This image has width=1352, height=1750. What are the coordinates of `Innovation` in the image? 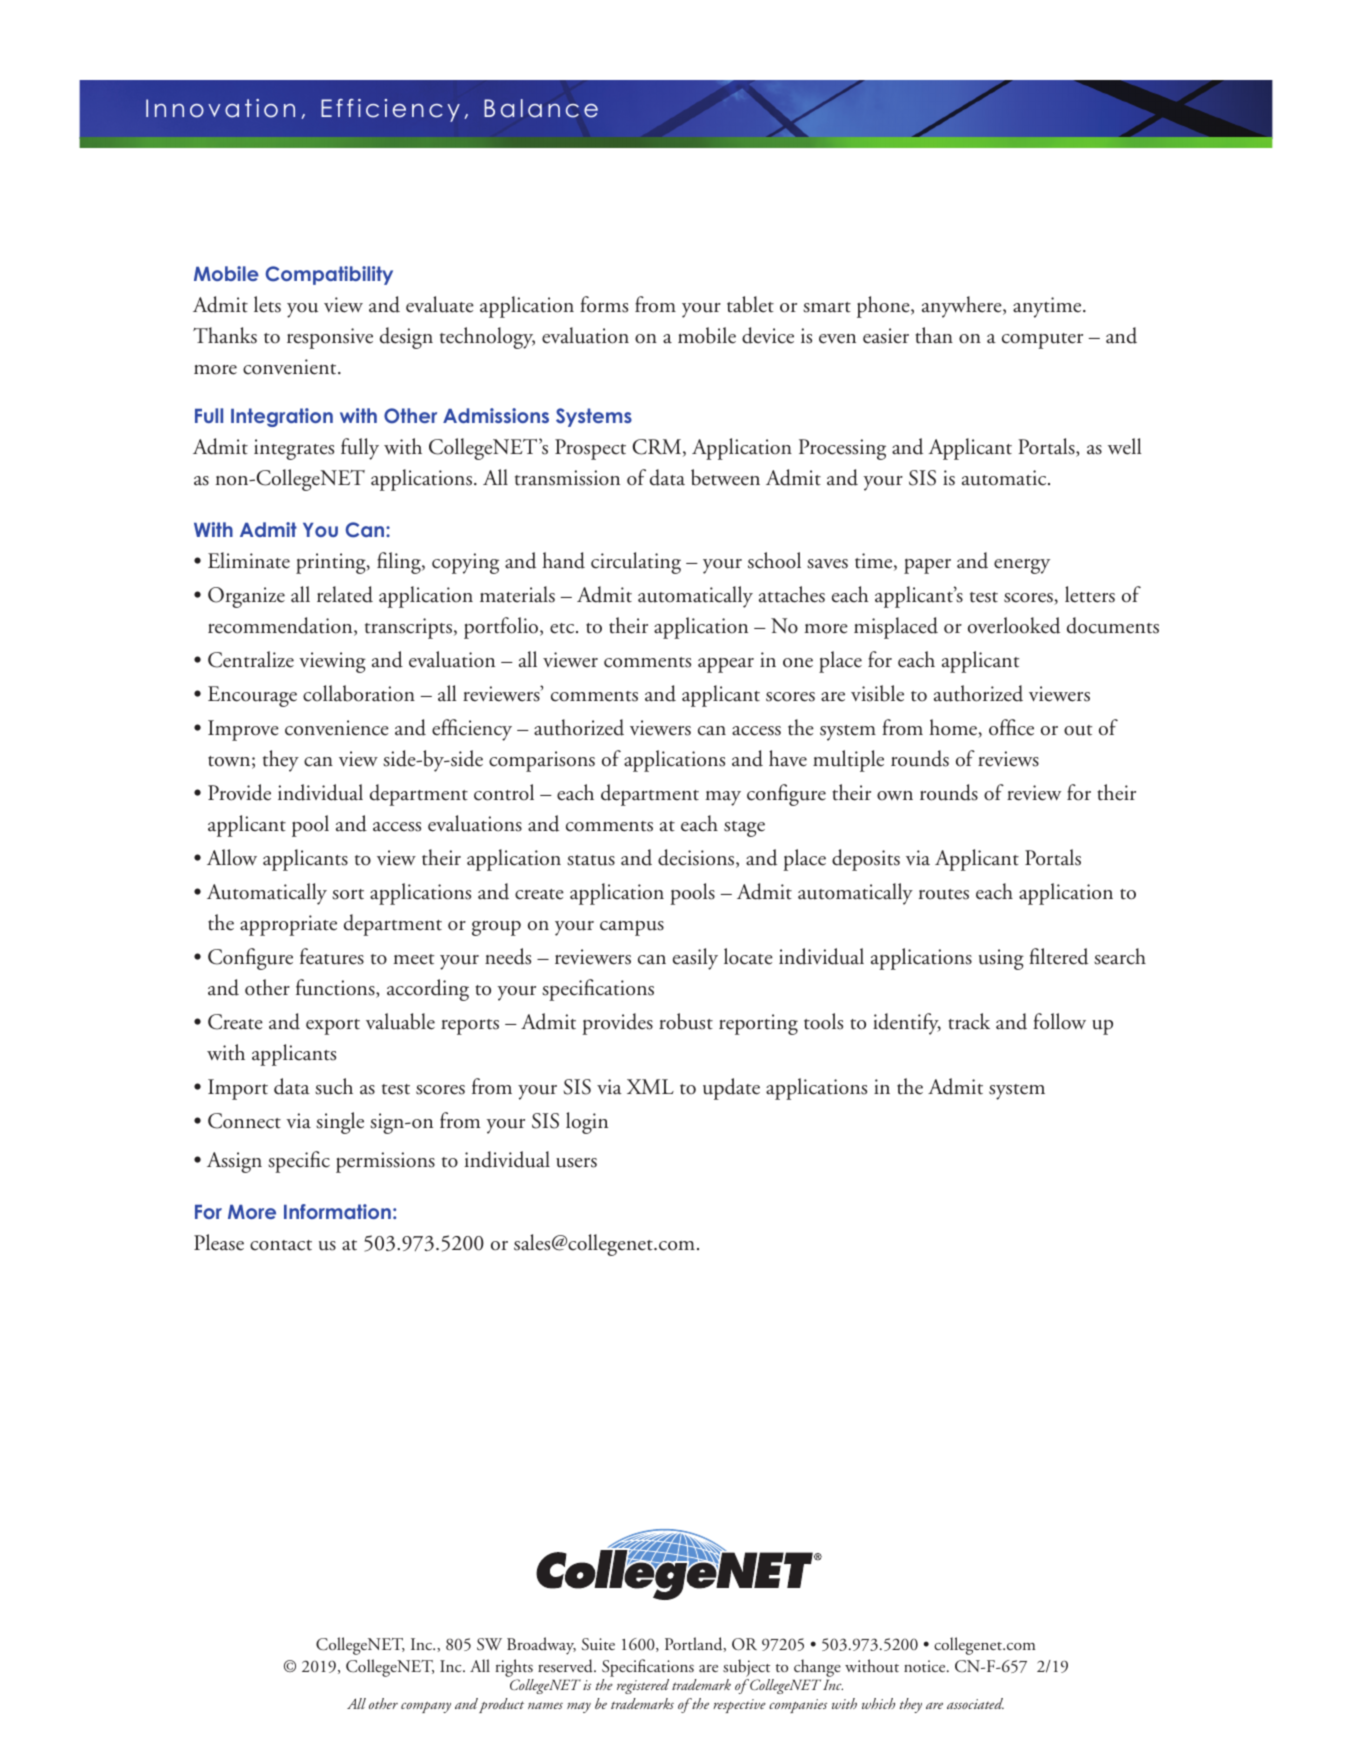 It's located at (220, 108).
